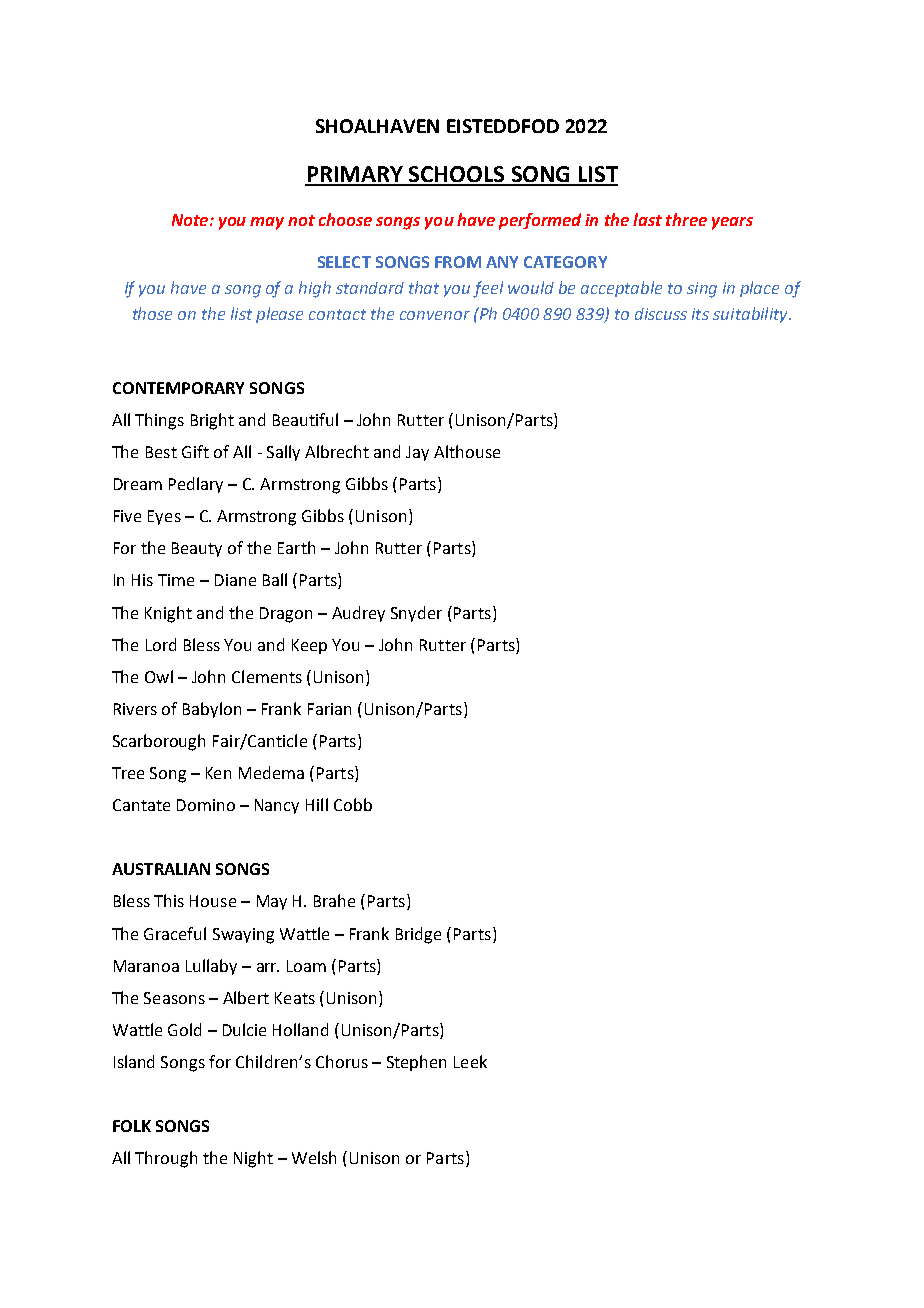 The width and height of the screenshot is (924, 1308). I want to click on EISTEDDFOD, so click(503, 126).
